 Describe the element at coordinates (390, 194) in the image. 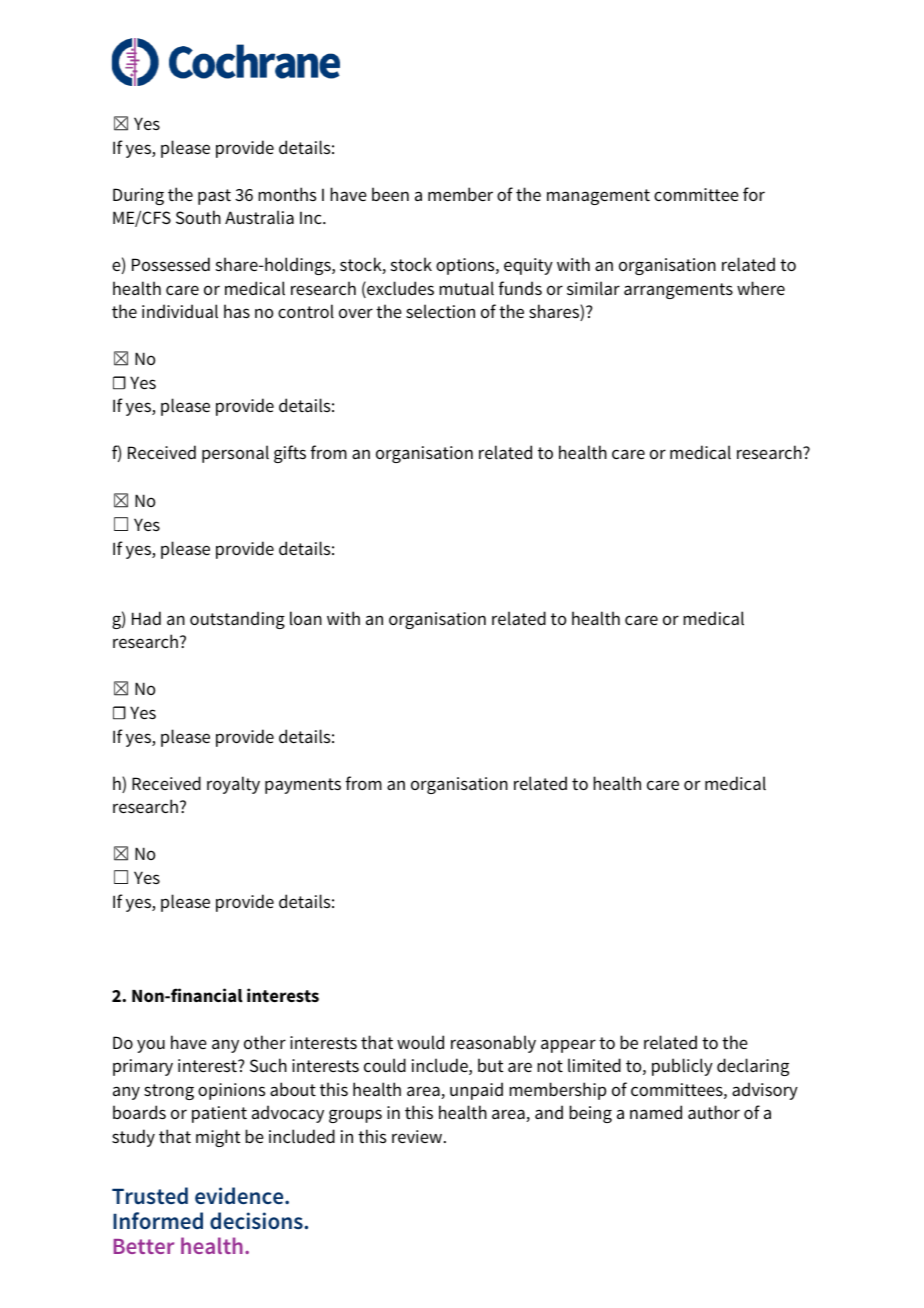

I see `been` at that location.
